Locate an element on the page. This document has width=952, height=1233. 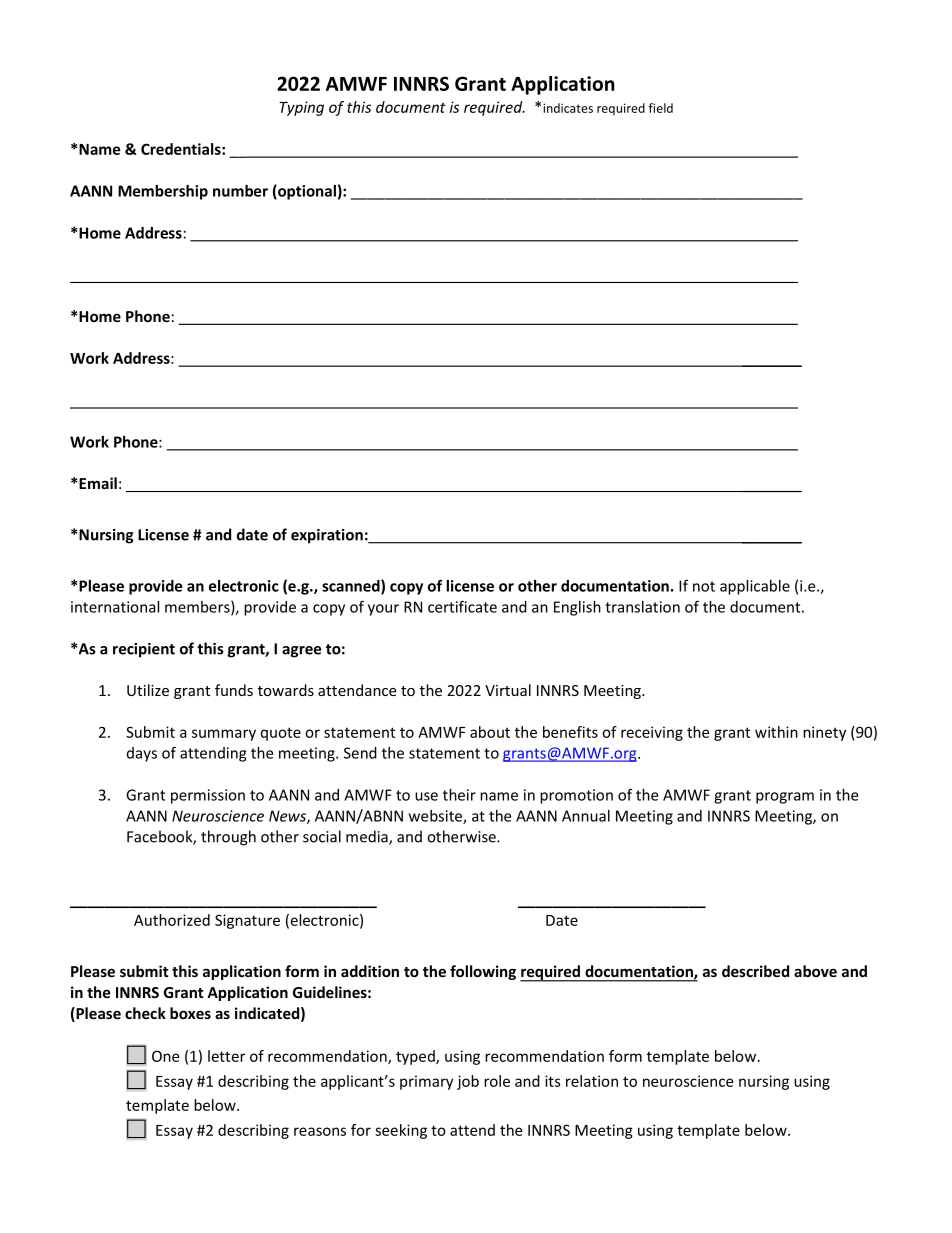
job is located at coordinates (468, 1082).
